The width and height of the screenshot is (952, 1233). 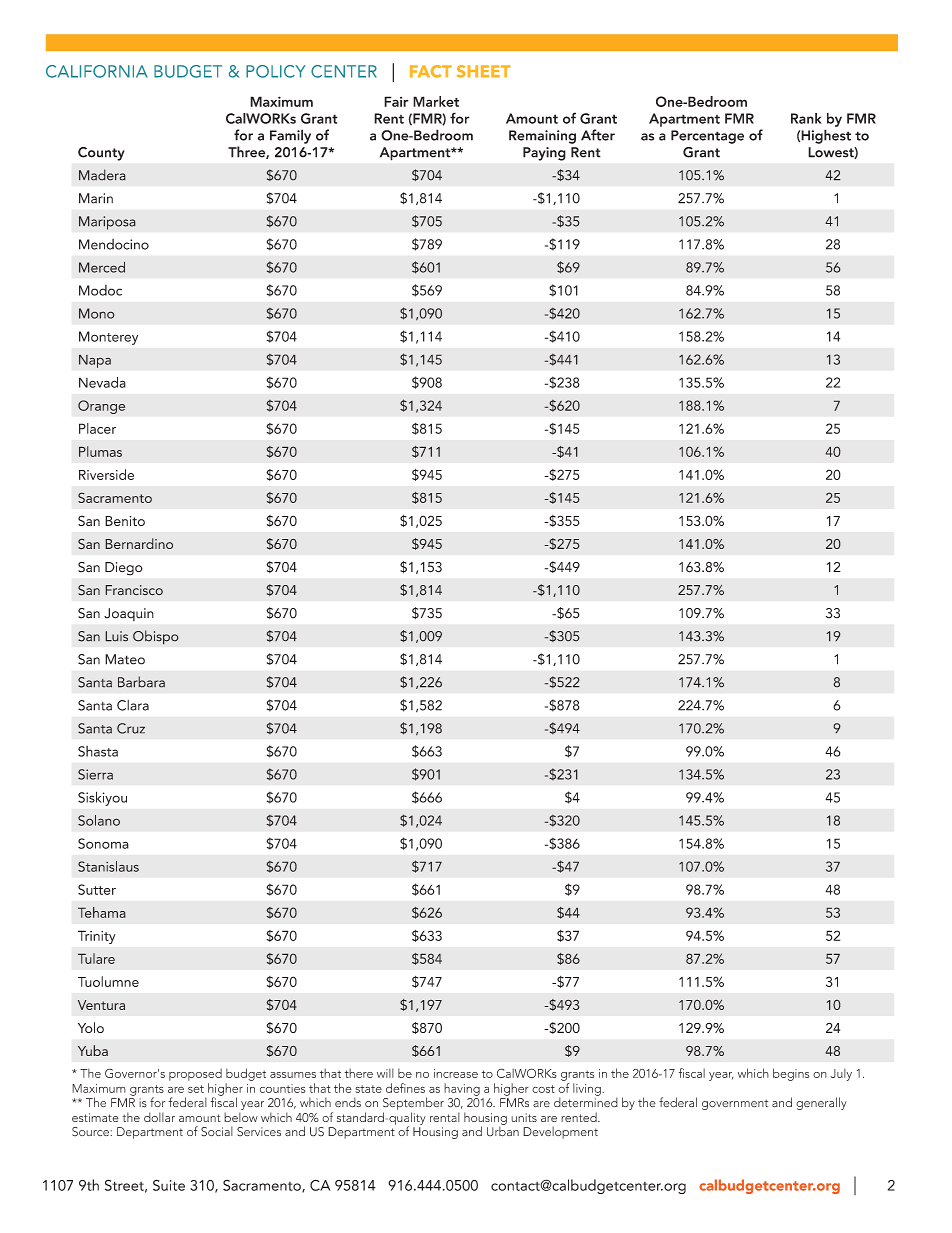 What do you see at coordinates (102, 798) in the screenshot?
I see `Siskiyou` at bounding box center [102, 798].
